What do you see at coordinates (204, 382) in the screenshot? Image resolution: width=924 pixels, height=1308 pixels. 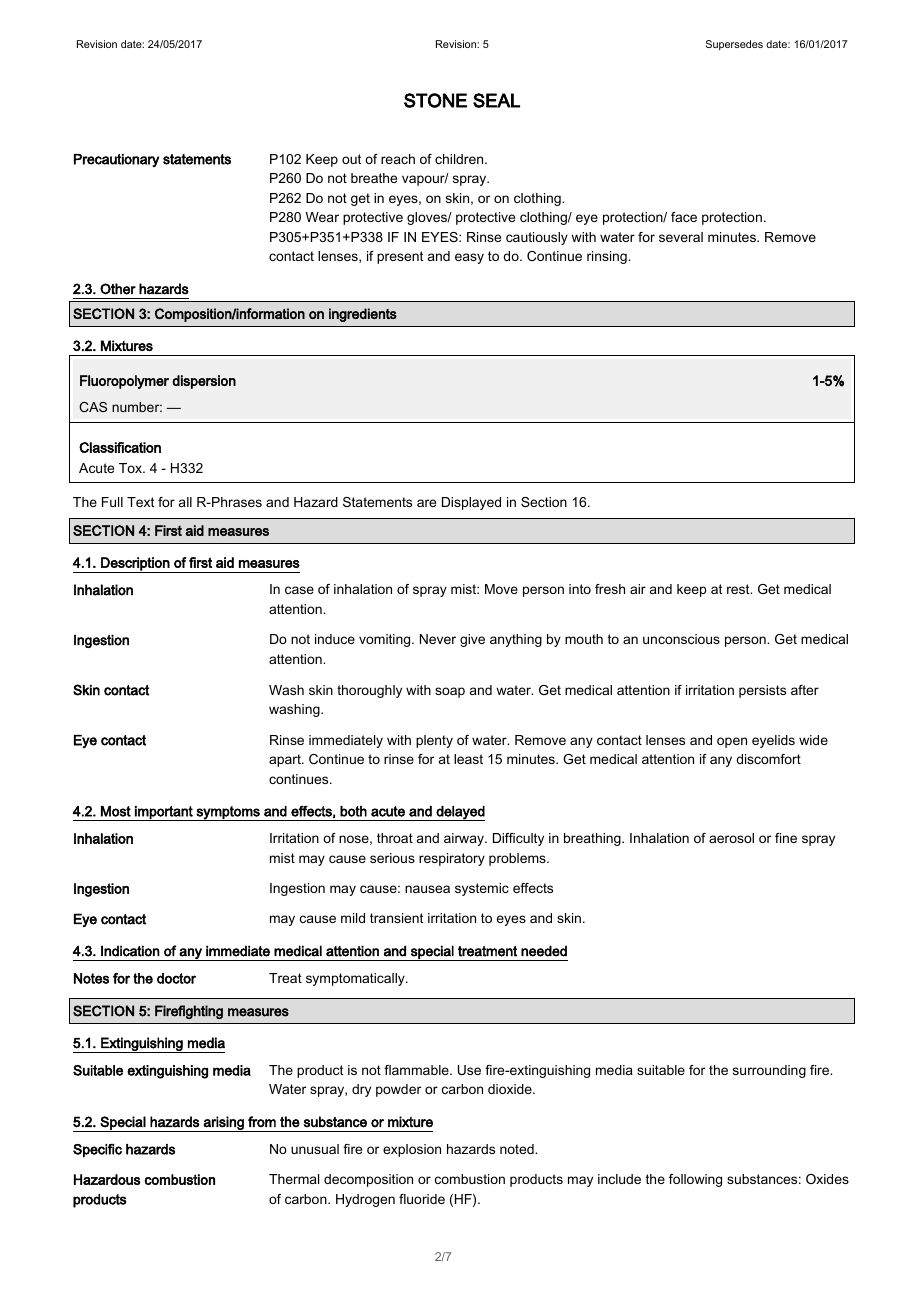 I see `dispersion` at bounding box center [204, 382].
